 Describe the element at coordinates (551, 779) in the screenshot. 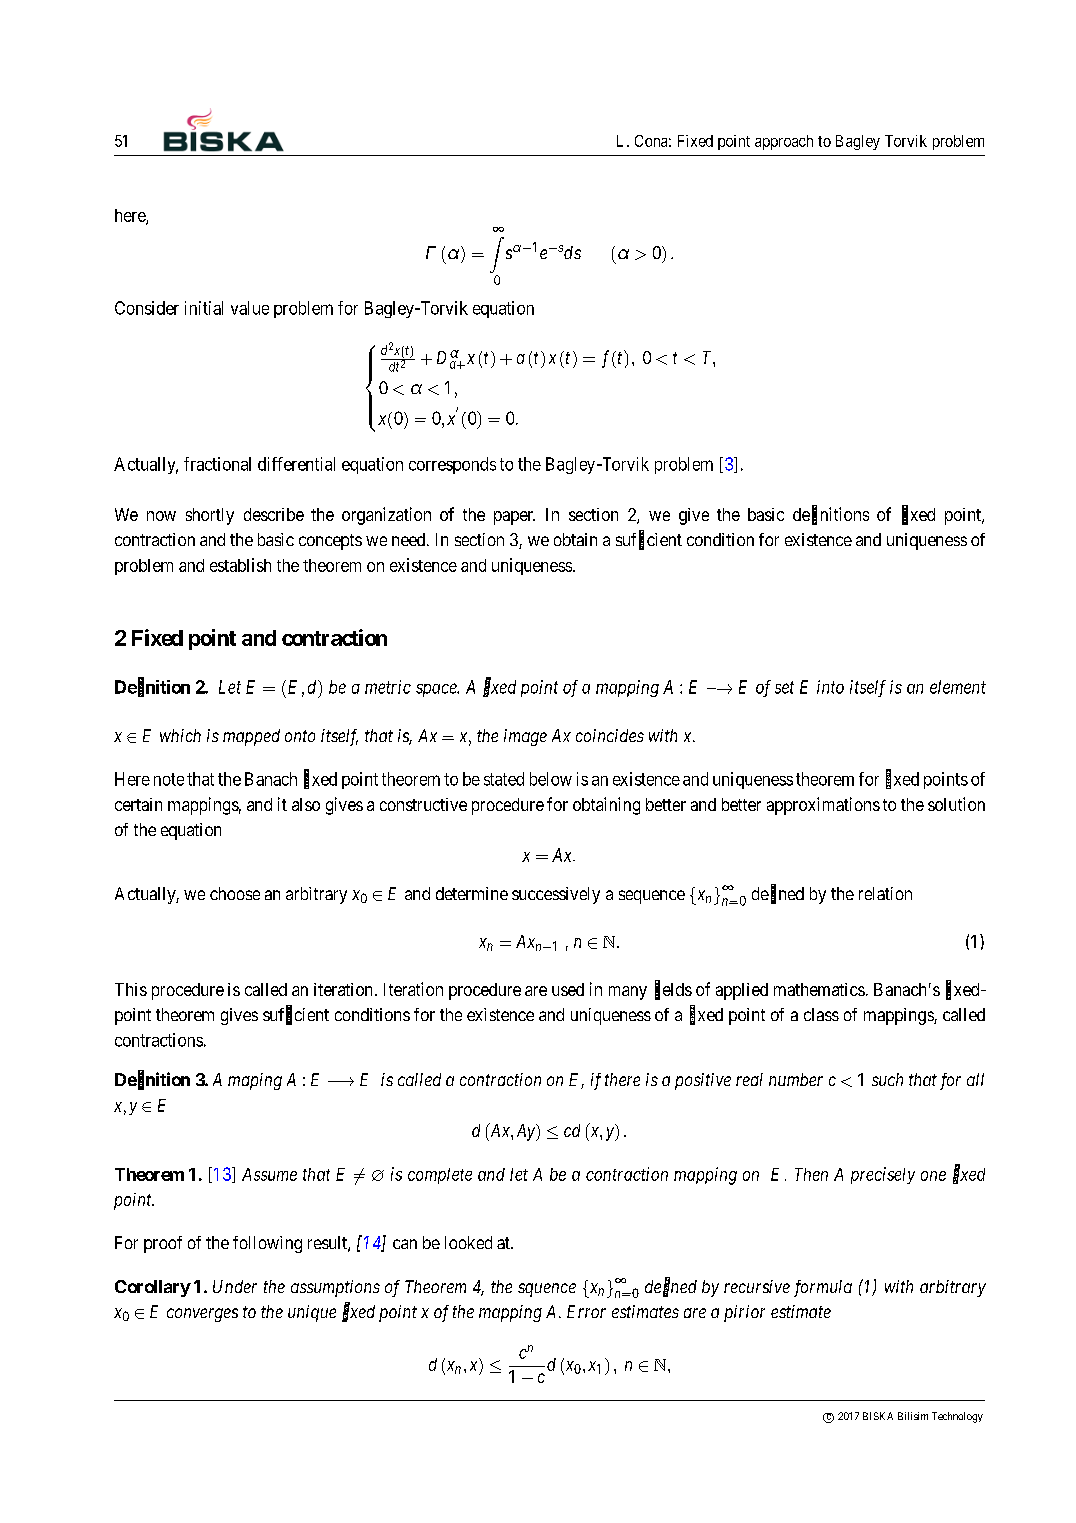

I see `below` at that location.
